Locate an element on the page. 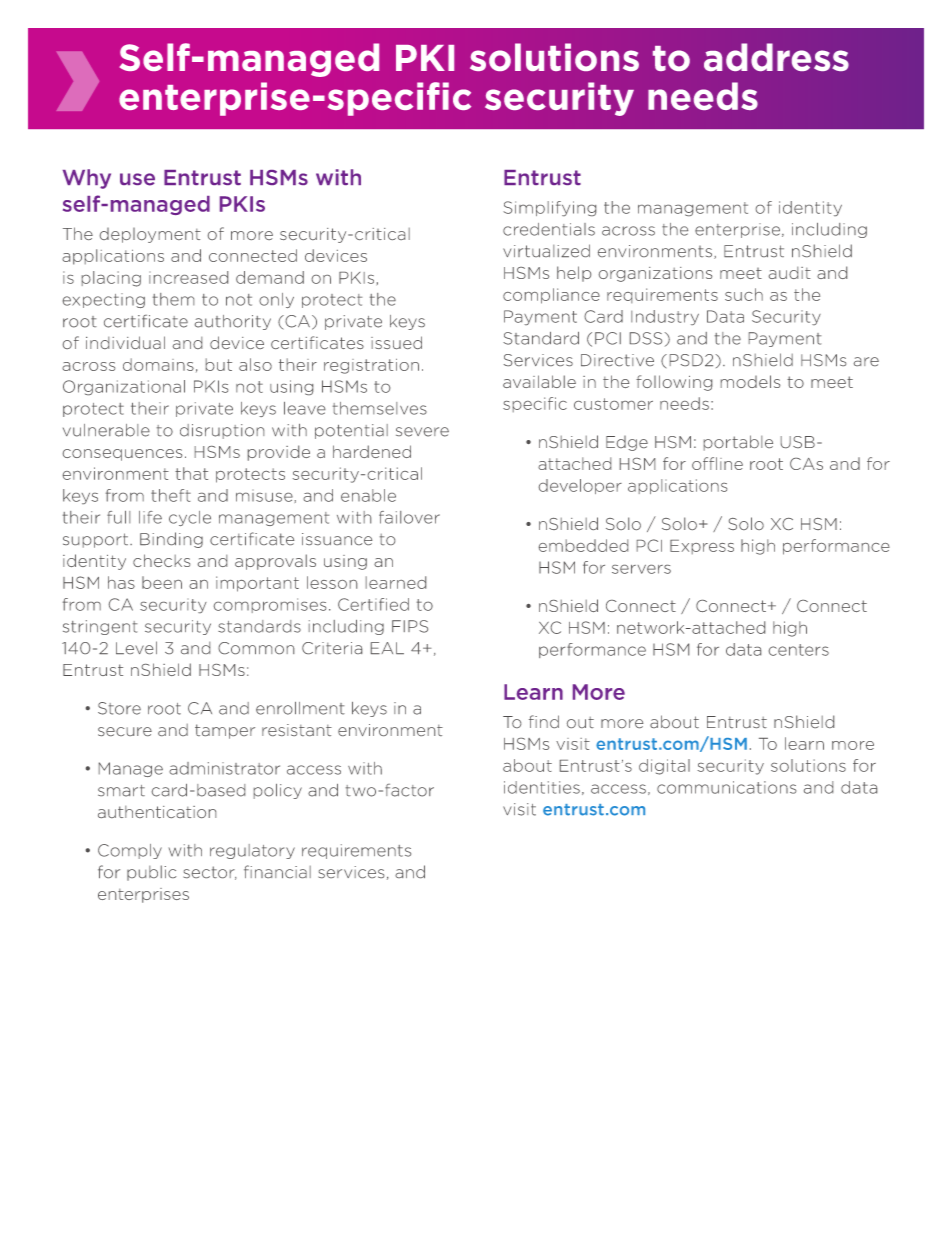 This image has height=1233, width=952. address is located at coordinates (776, 57).
